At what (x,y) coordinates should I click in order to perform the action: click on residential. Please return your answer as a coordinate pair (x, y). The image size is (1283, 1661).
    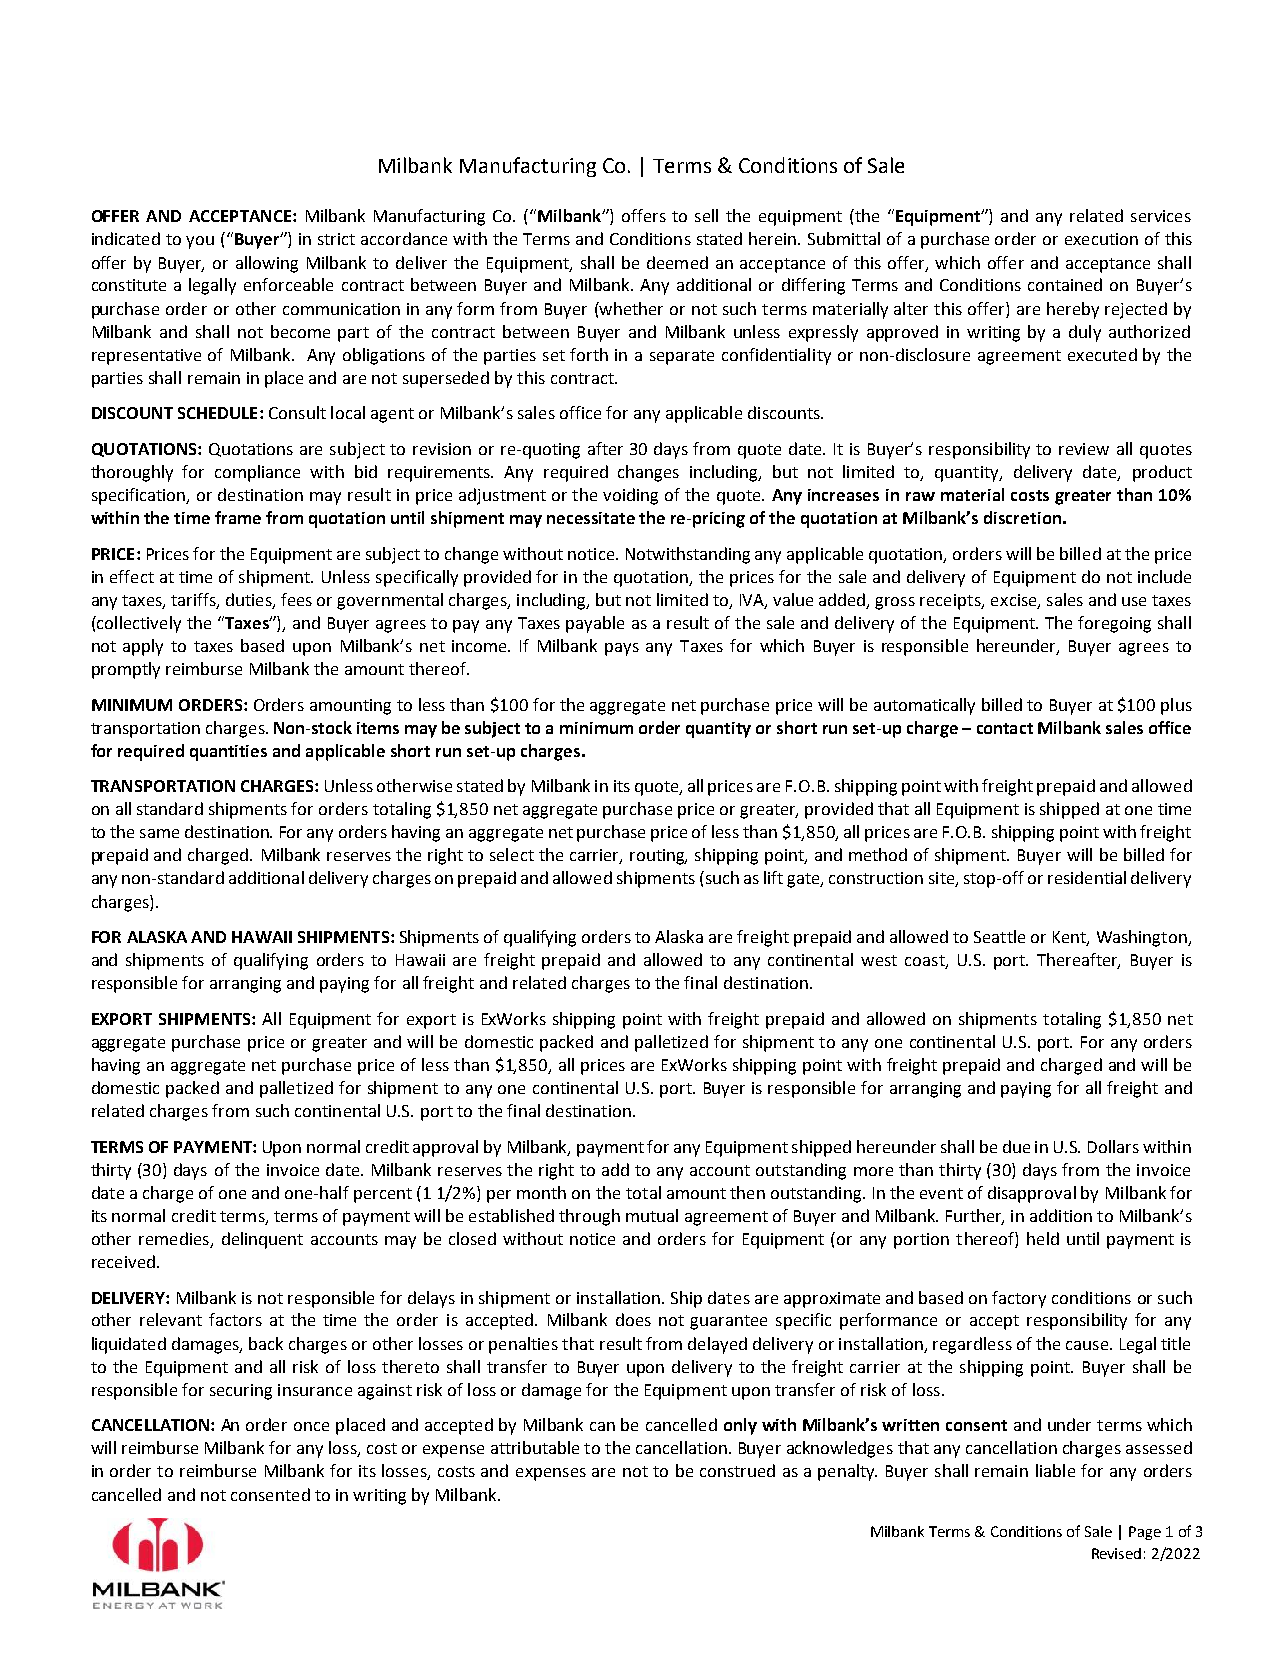
    Looking at the image, I should click on (1087, 877).
